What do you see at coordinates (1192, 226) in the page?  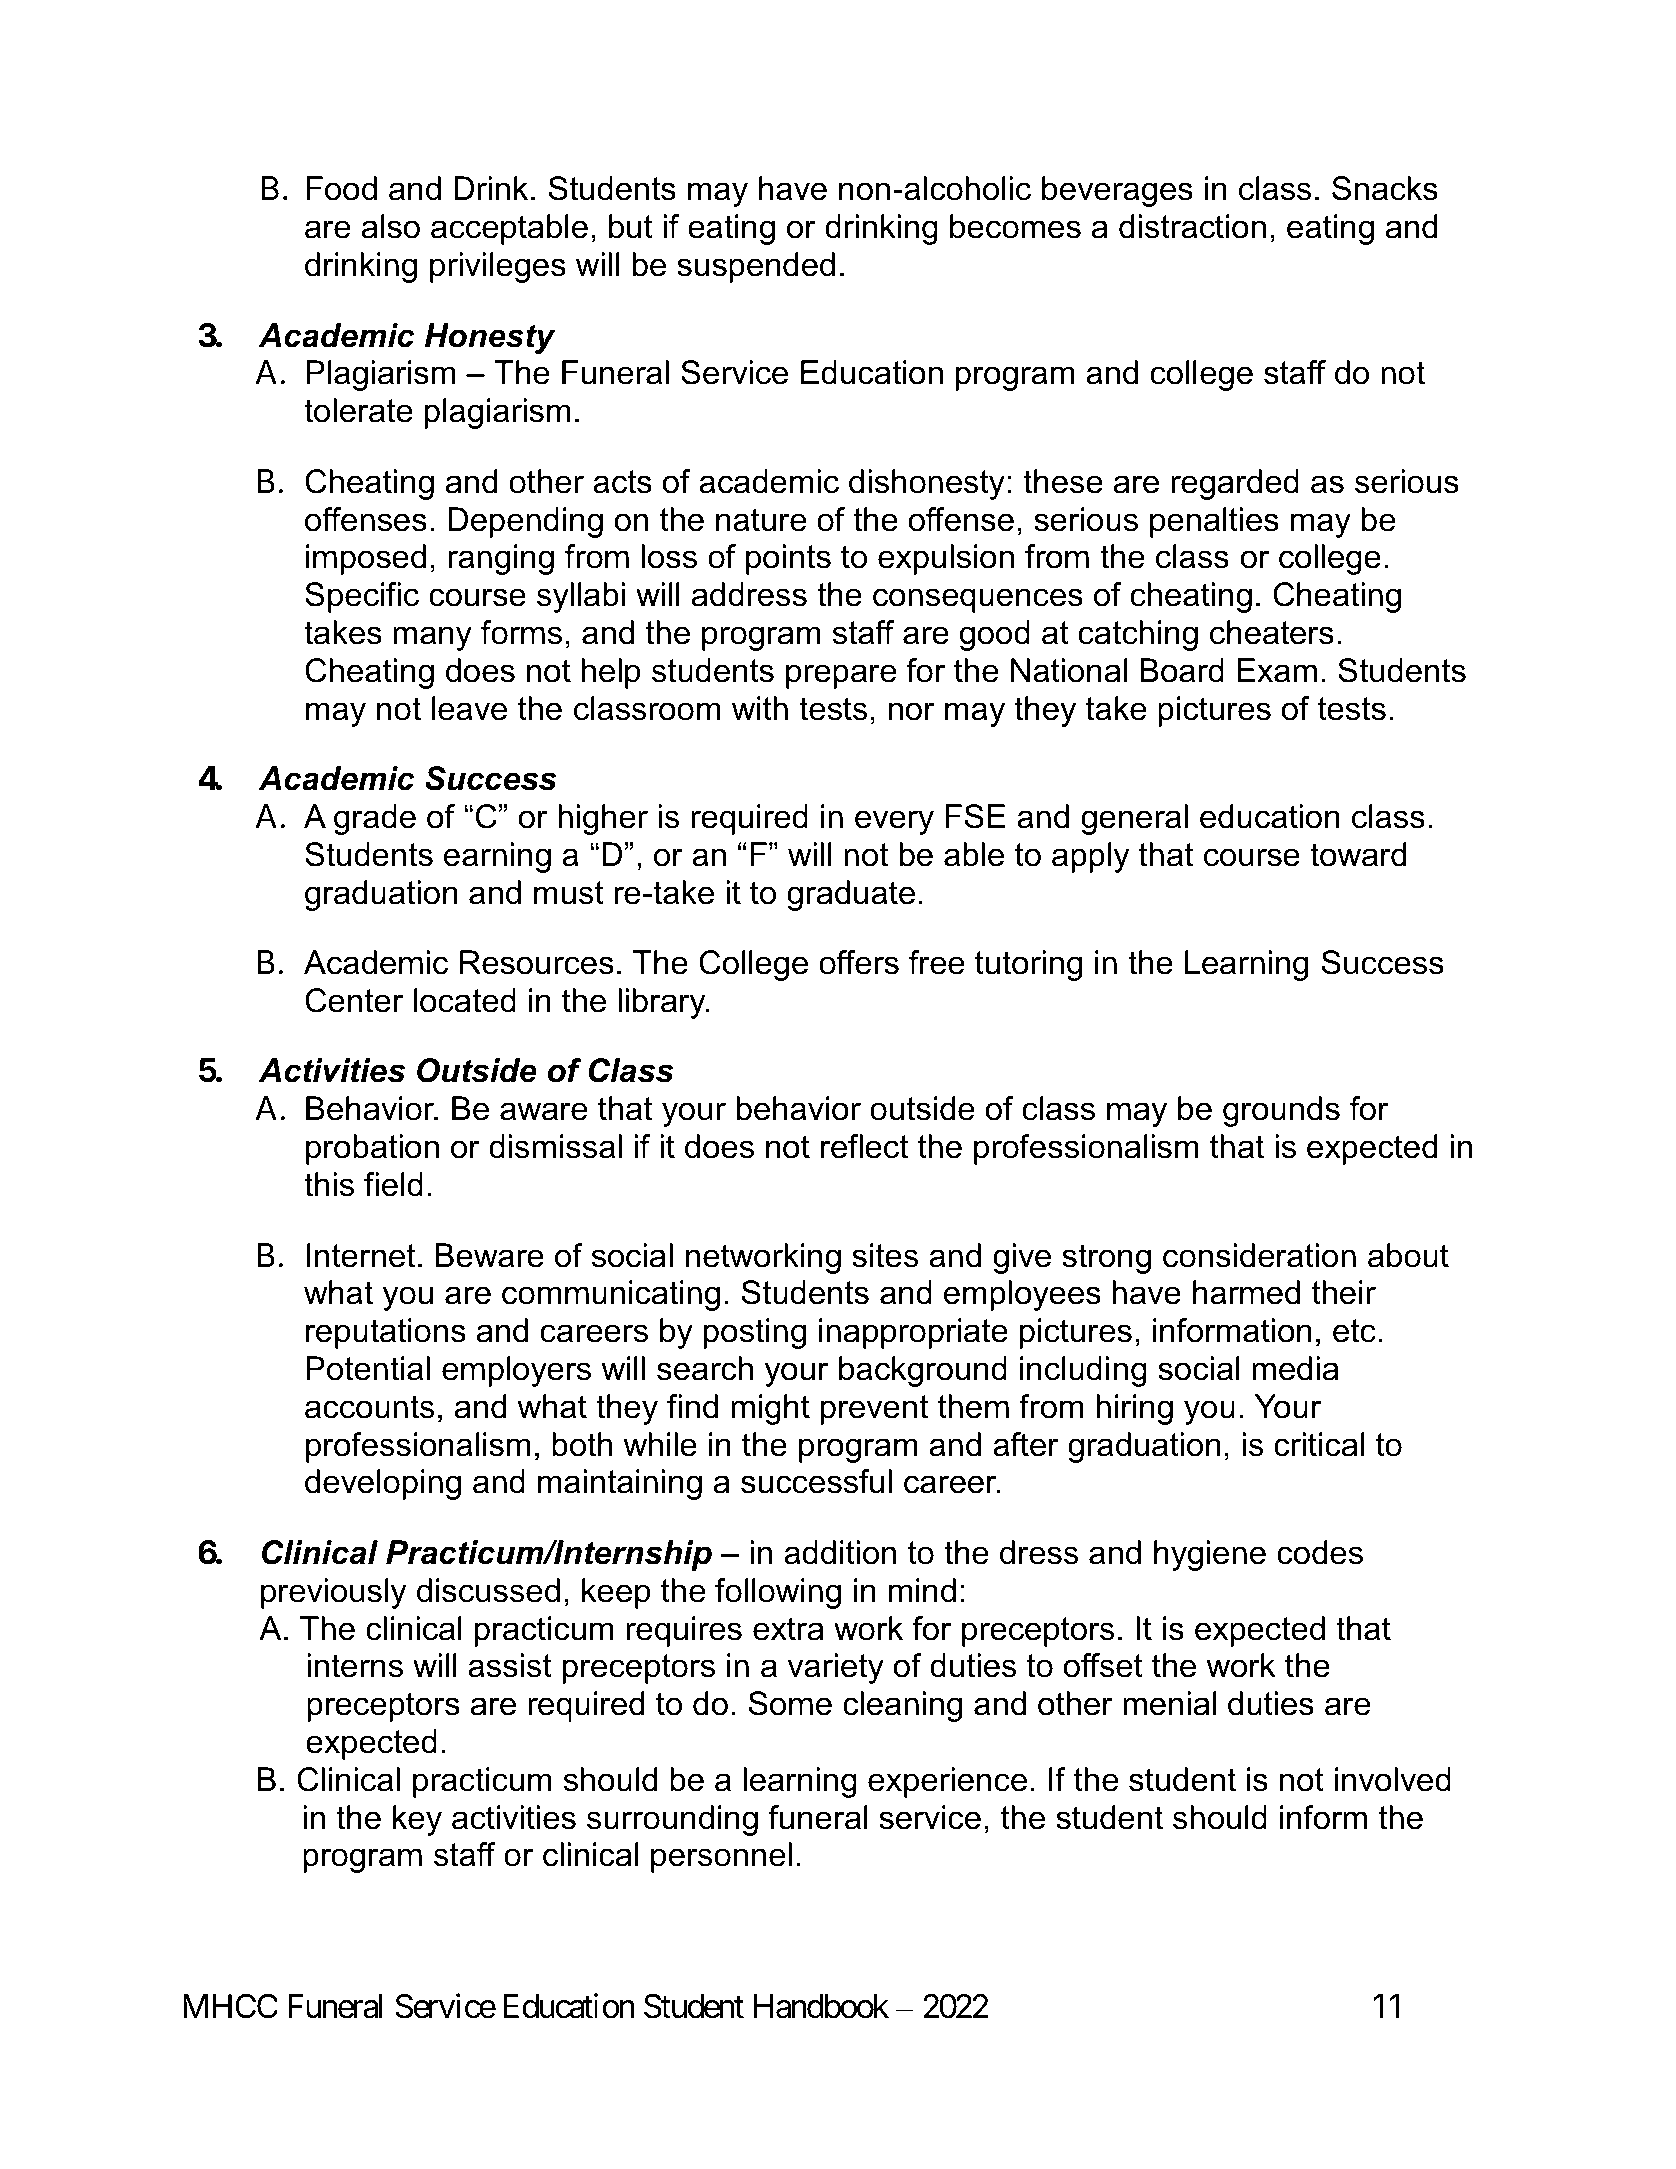 I see `distraction` at bounding box center [1192, 226].
